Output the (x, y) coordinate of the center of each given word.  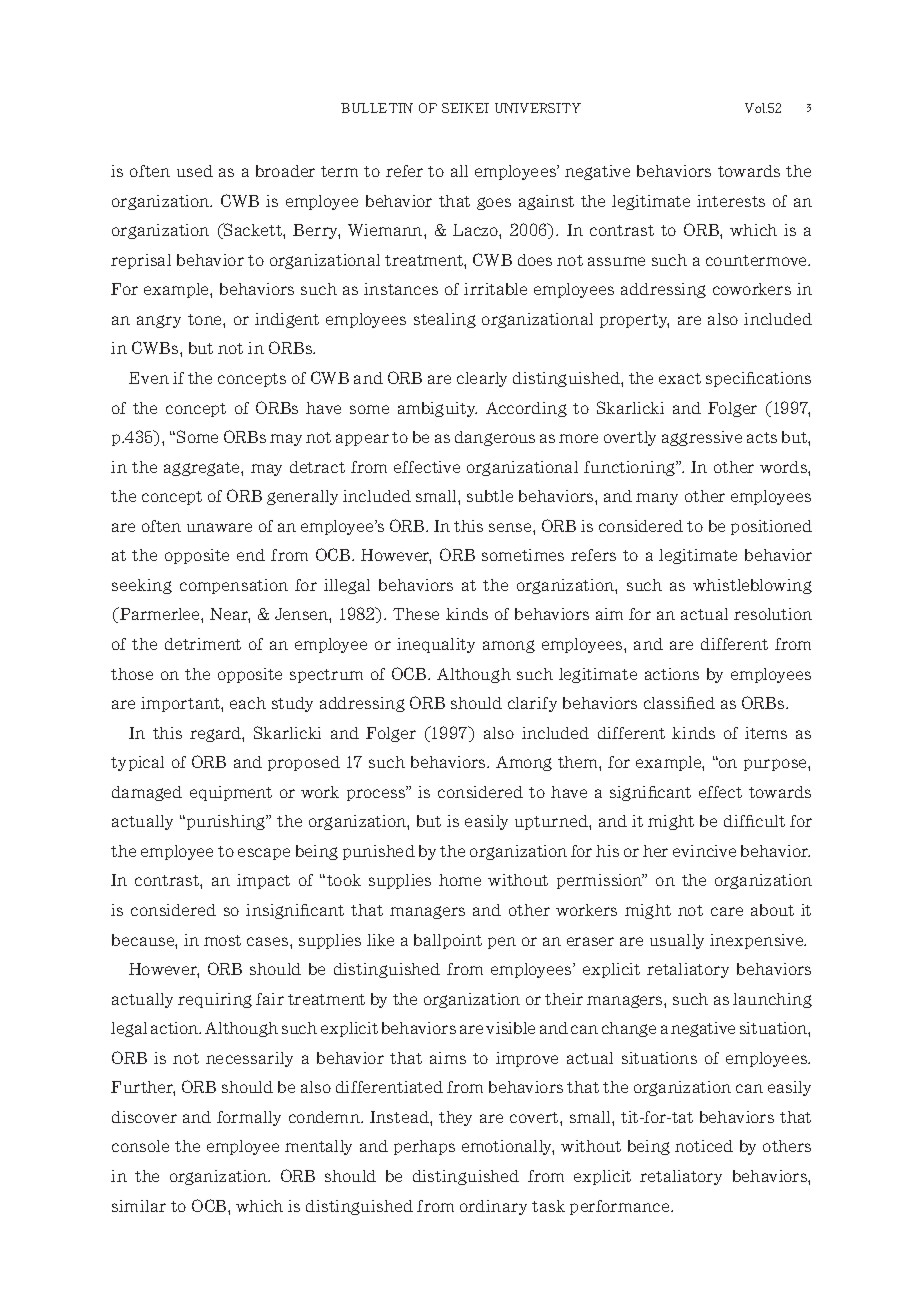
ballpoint (448, 941)
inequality (436, 645)
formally (249, 1118)
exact (680, 378)
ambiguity (437, 409)
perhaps (424, 1147)
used (195, 171)
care (727, 911)
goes (494, 203)
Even (149, 378)
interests (731, 201)
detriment (203, 644)
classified (679, 703)
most (222, 940)
